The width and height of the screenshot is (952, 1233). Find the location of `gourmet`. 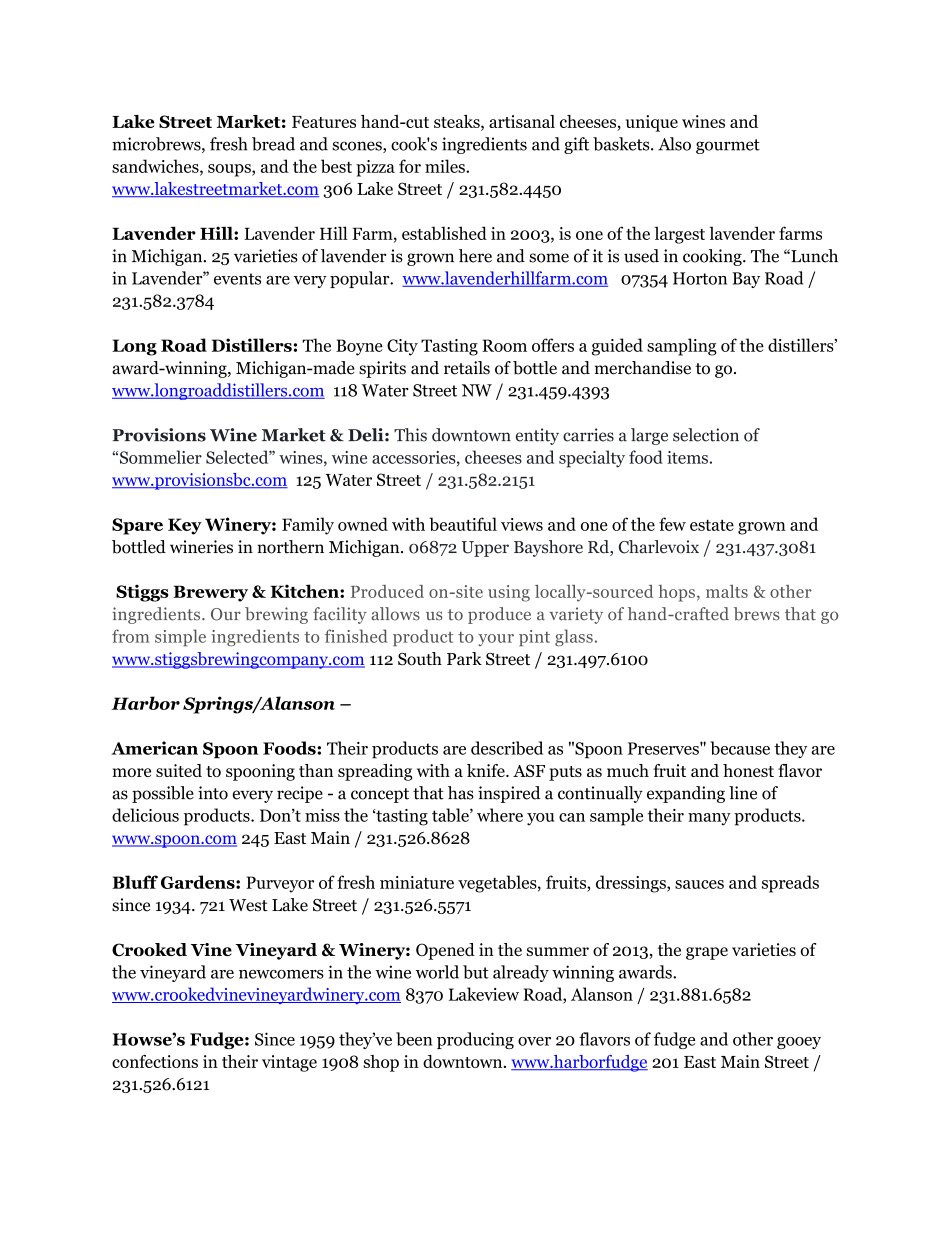

gourmet is located at coordinates (728, 146).
